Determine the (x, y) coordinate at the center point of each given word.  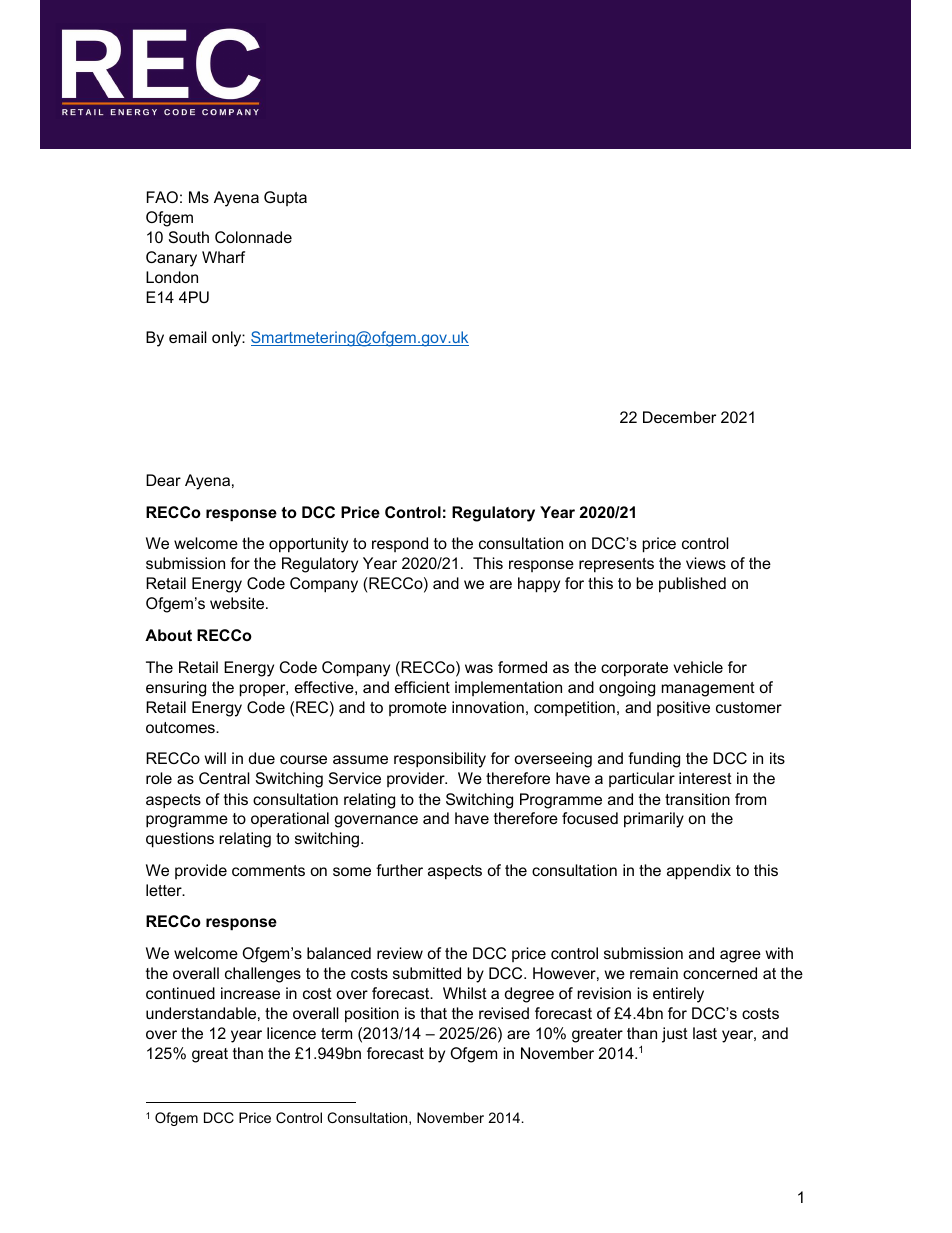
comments (268, 870)
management (708, 689)
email (188, 337)
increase (250, 993)
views (706, 563)
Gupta (285, 198)
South (189, 237)
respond (400, 544)
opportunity (308, 545)
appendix (699, 872)
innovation (488, 707)
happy (539, 585)
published (692, 585)
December (679, 417)
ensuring (176, 689)
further (399, 870)
